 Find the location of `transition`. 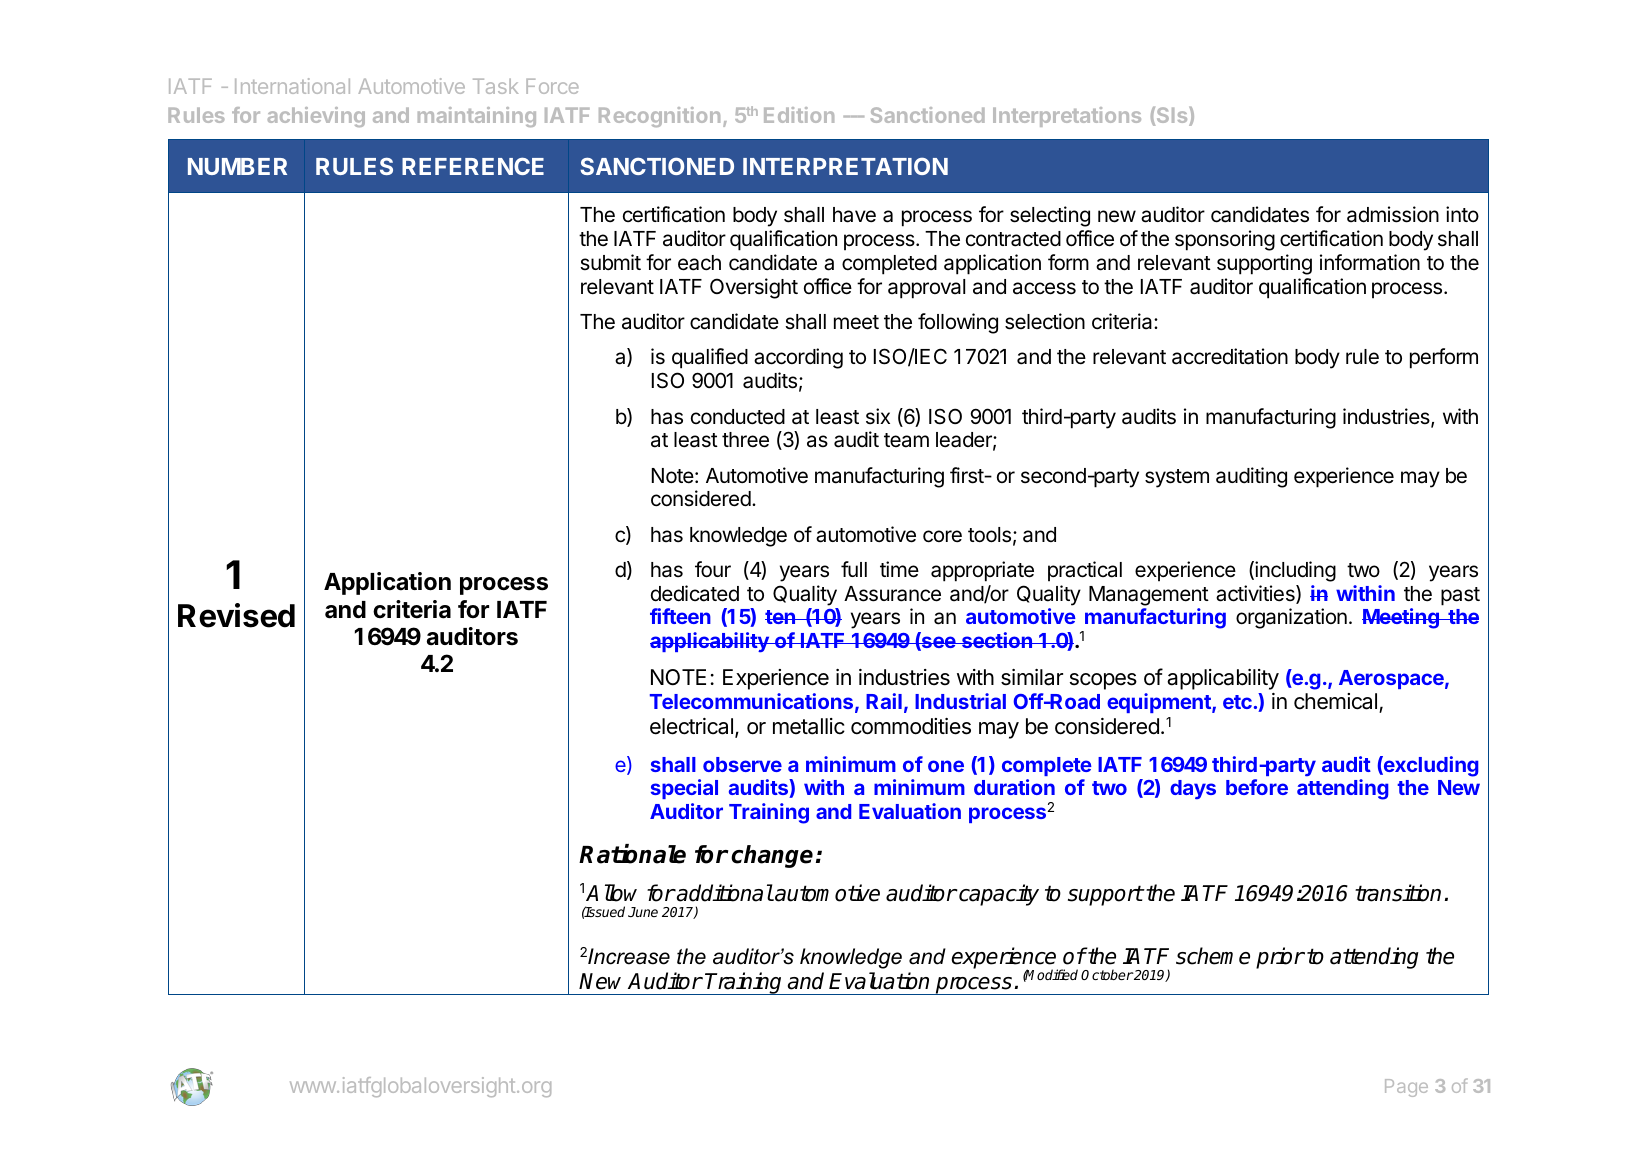

transition is located at coordinates (1398, 893).
